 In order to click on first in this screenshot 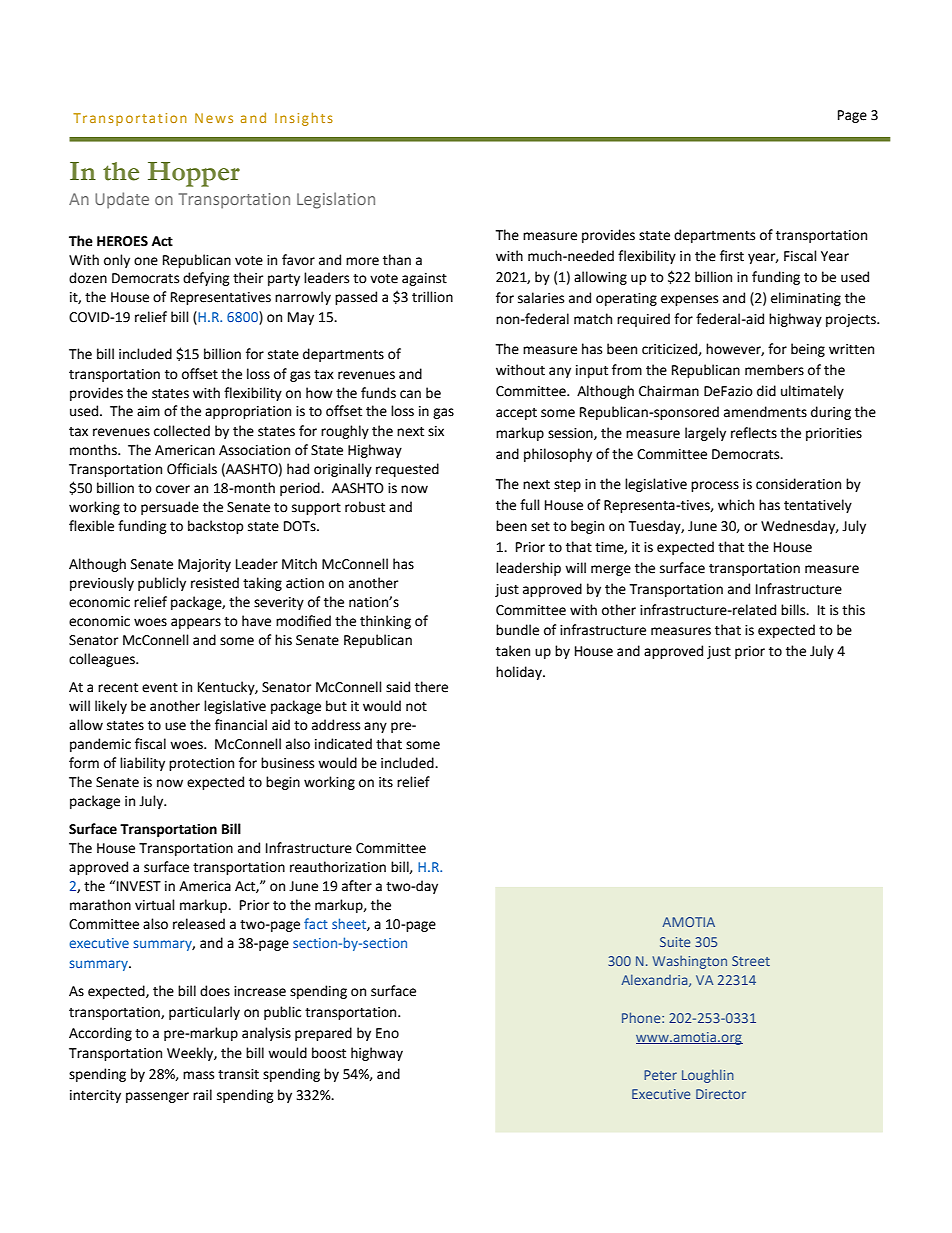, I will do `click(732, 256)`.
